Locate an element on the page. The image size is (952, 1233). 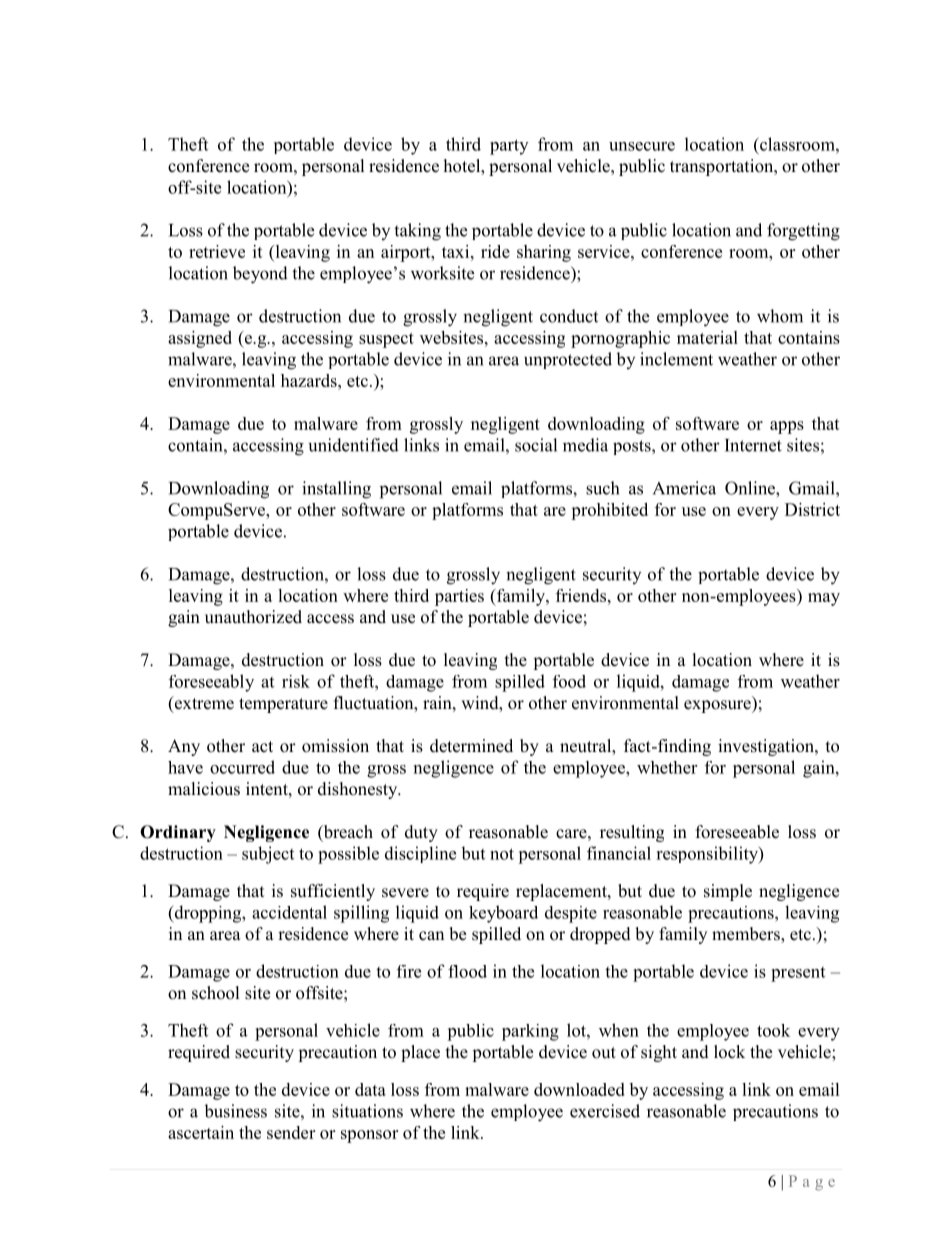
parties is located at coordinates (459, 597).
